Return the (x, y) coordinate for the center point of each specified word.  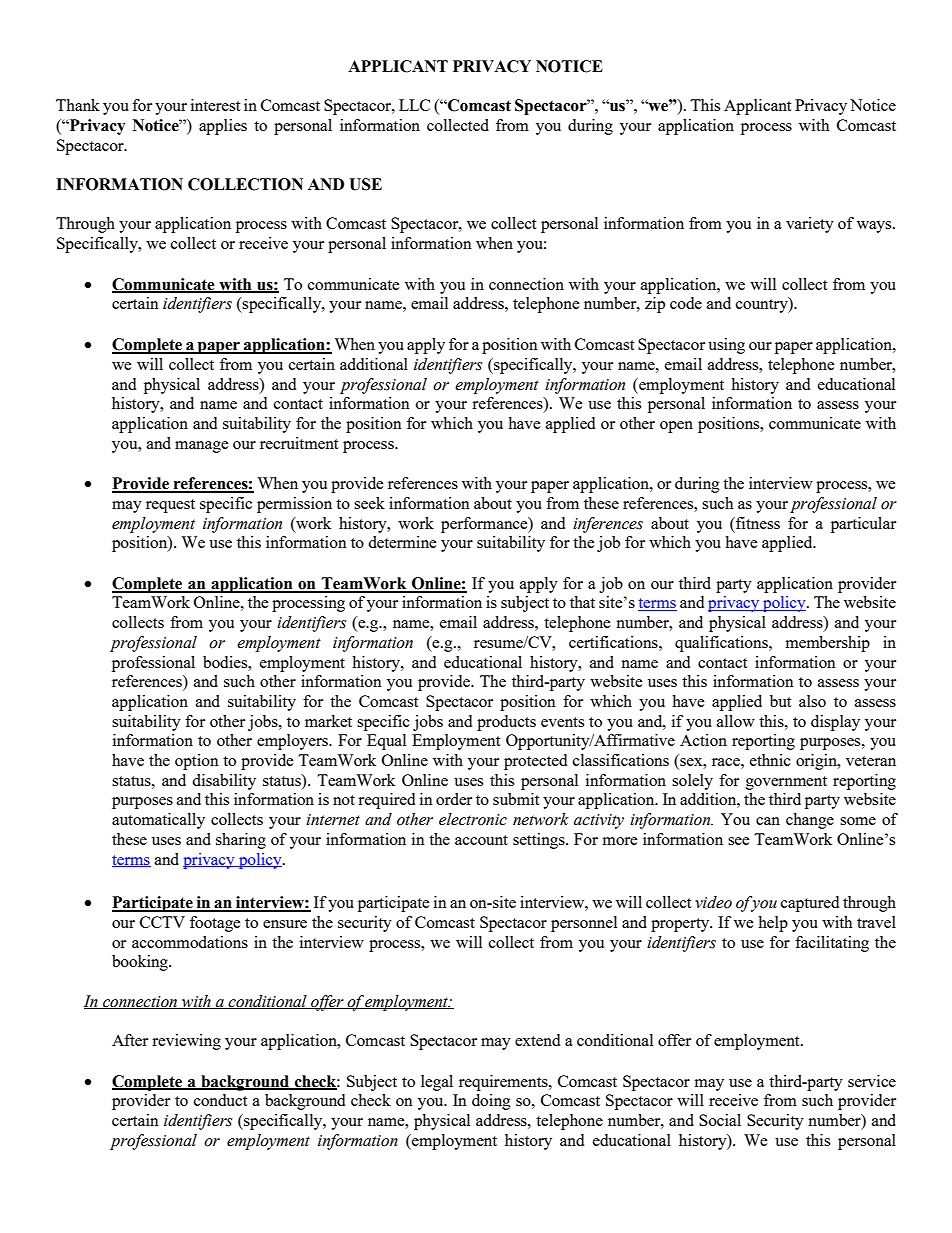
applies (223, 127)
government (786, 783)
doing (491, 1102)
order (454, 799)
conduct (220, 1100)
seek (369, 503)
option (197, 762)
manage (202, 447)
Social (720, 1120)
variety (810, 225)
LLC (414, 105)
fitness (757, 523)
